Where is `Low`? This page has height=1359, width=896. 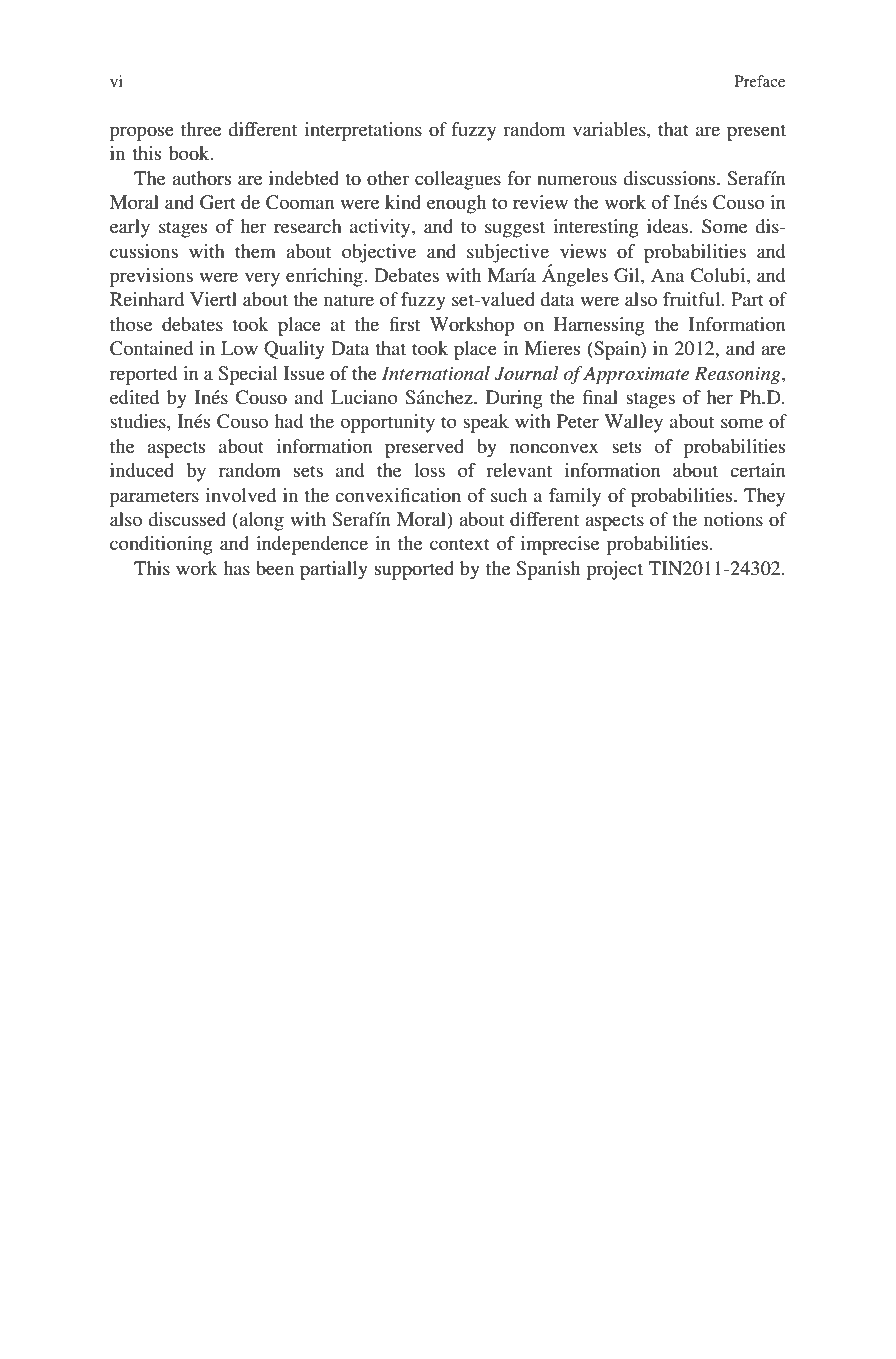
Low is located at coordinates (239, 348).
